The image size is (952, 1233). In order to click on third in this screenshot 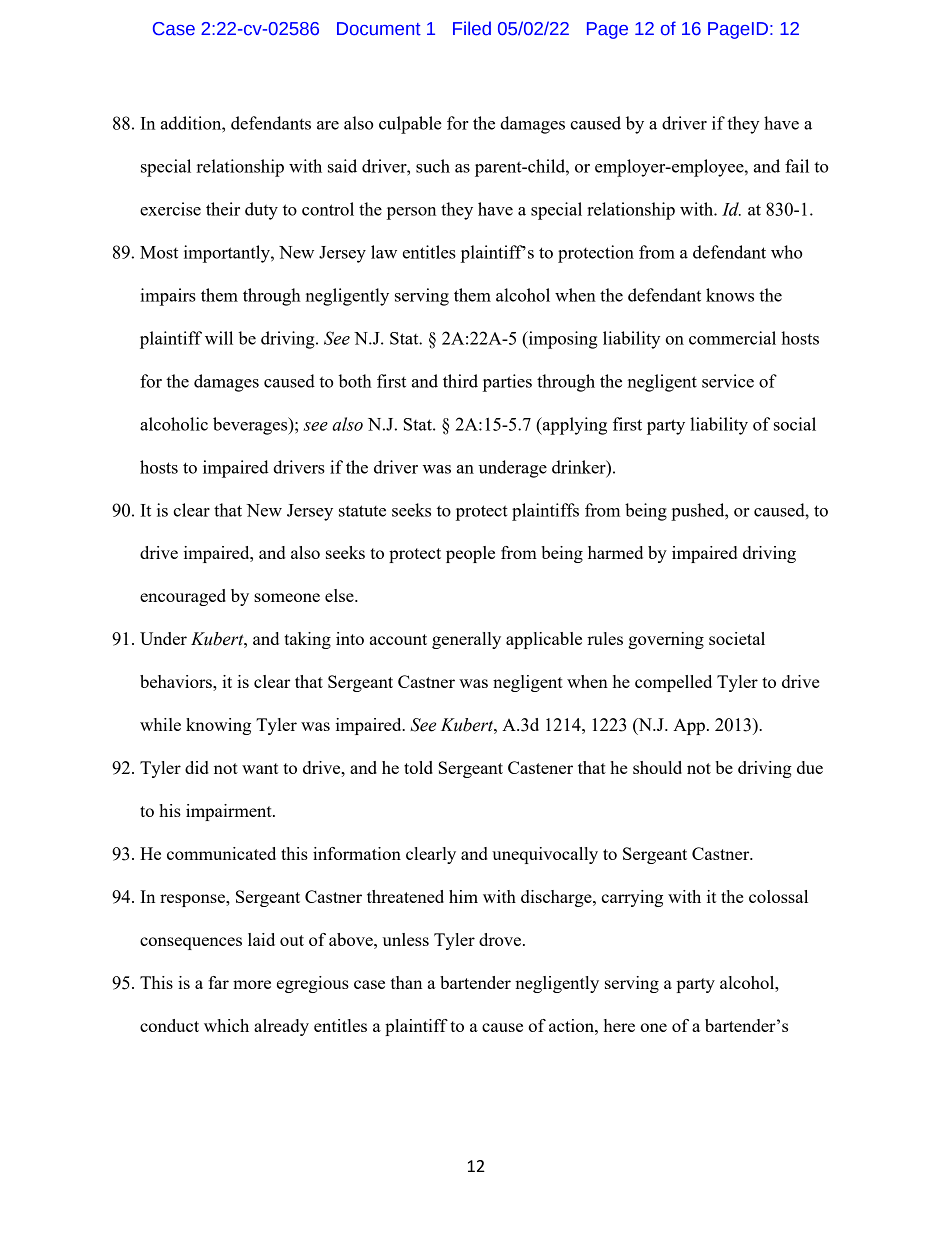, I will do `click(460, 381)`.
